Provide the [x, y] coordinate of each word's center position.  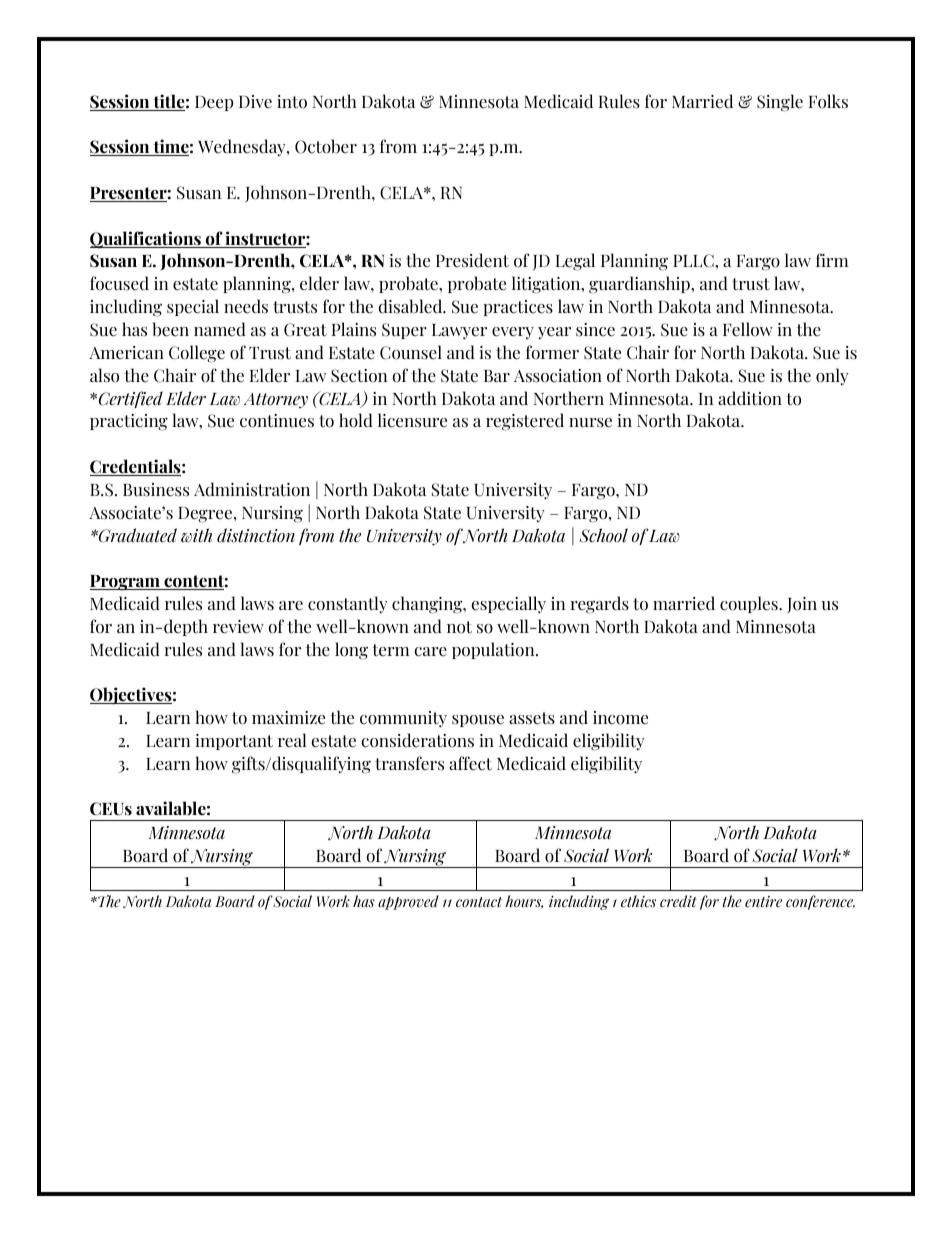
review [238, 627]
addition [750, 398]
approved [408, 902]
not [459, 627]
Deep [214, 103]
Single [780, 103]
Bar [497, 376]
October [326, 146]
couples [750, 604]
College [197, 354]
